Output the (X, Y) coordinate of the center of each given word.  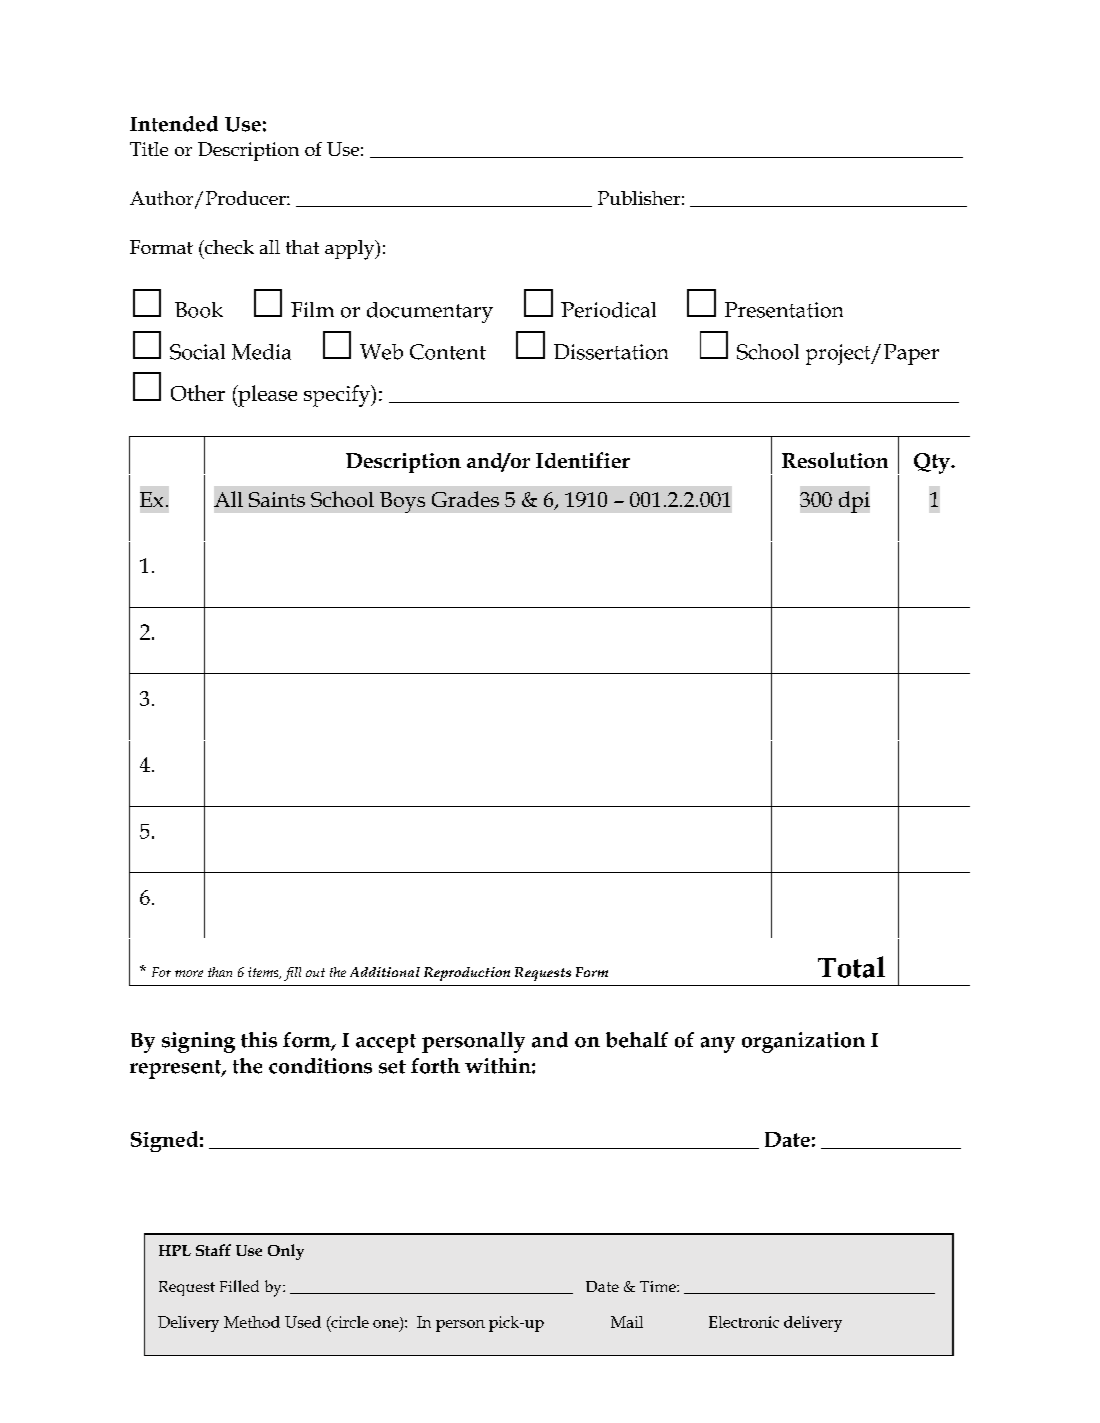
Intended (174, 124)
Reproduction (467, 974)
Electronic (744, 1322)
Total (851, 967)
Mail (627, 1322)
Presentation (784, 310)
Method (252, 1322)
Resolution (835, 460)
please (266, 396)
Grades (465, 499)
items (264, 973)
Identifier (583, 460)
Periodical (608, 310)
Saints (277, 499)
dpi (854, 502)
